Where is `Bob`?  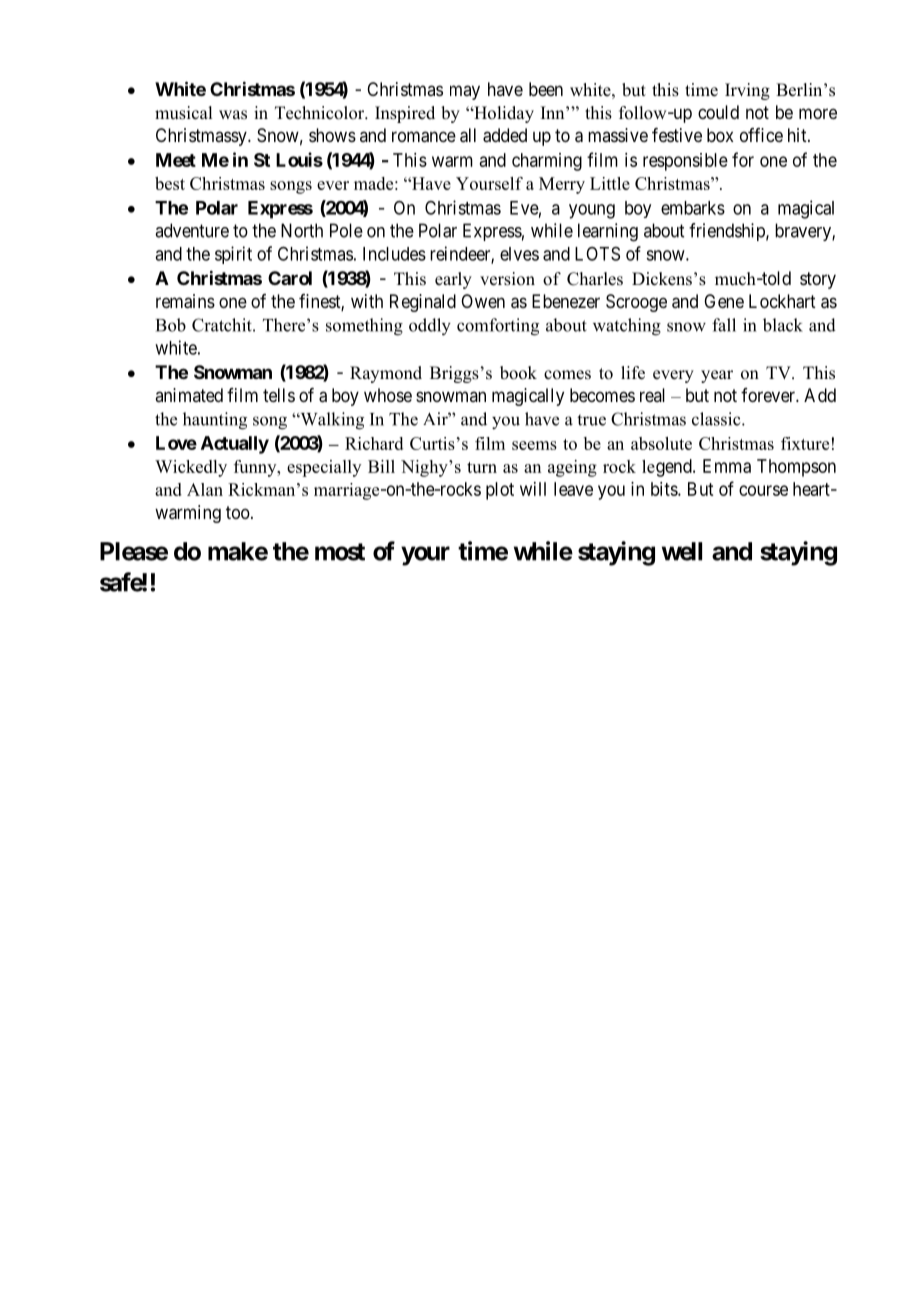
Bob is located at coordinates (171, 325).
